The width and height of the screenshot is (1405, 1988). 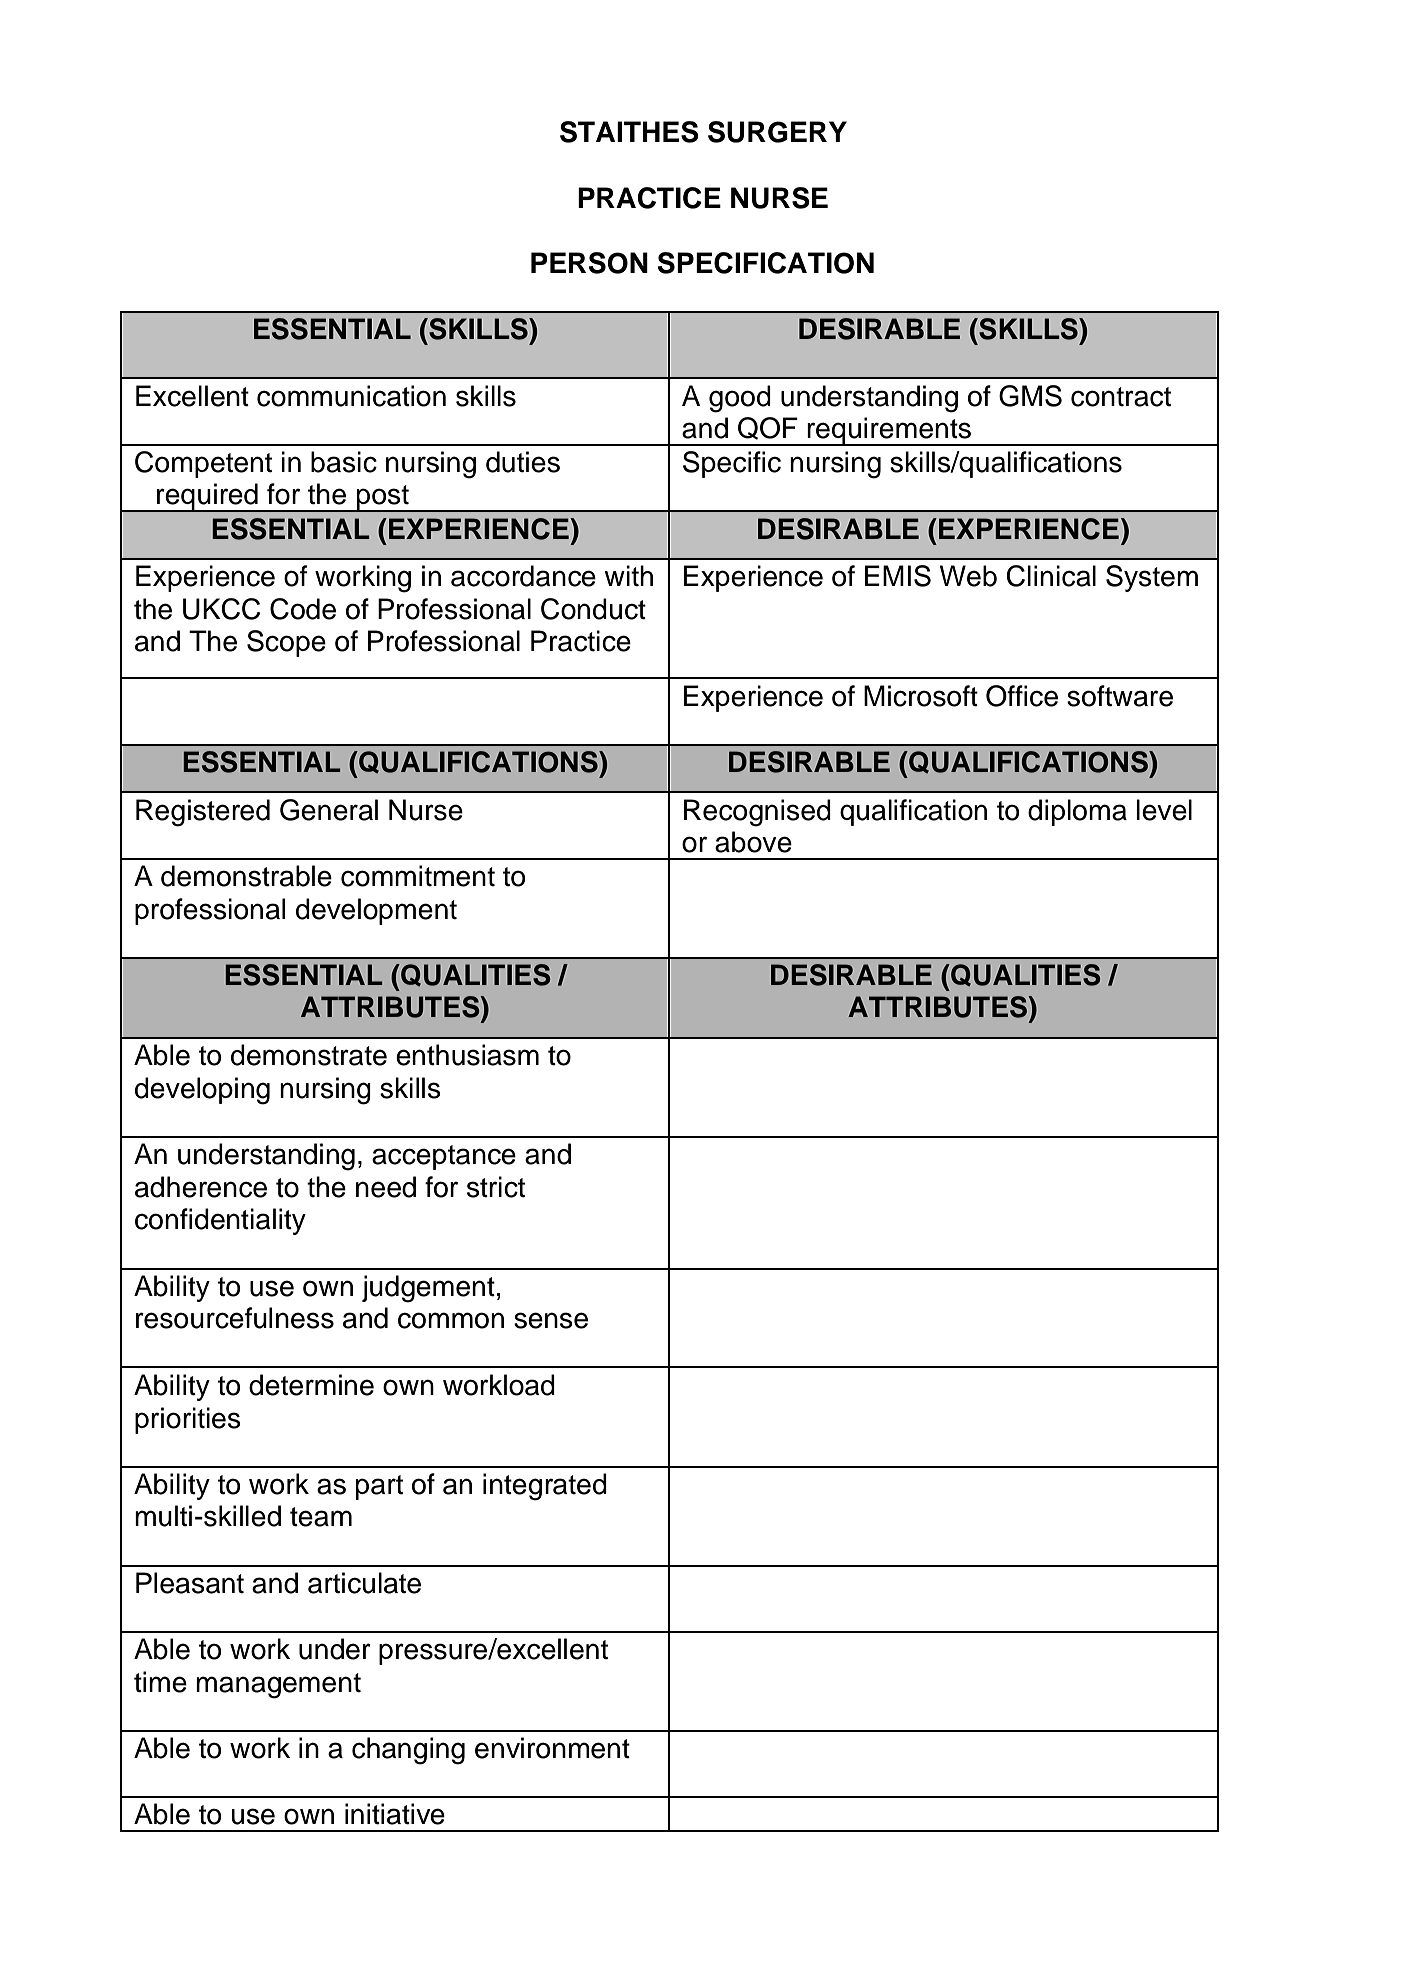 I want to click on environment, so click(x=552, y=1748).
